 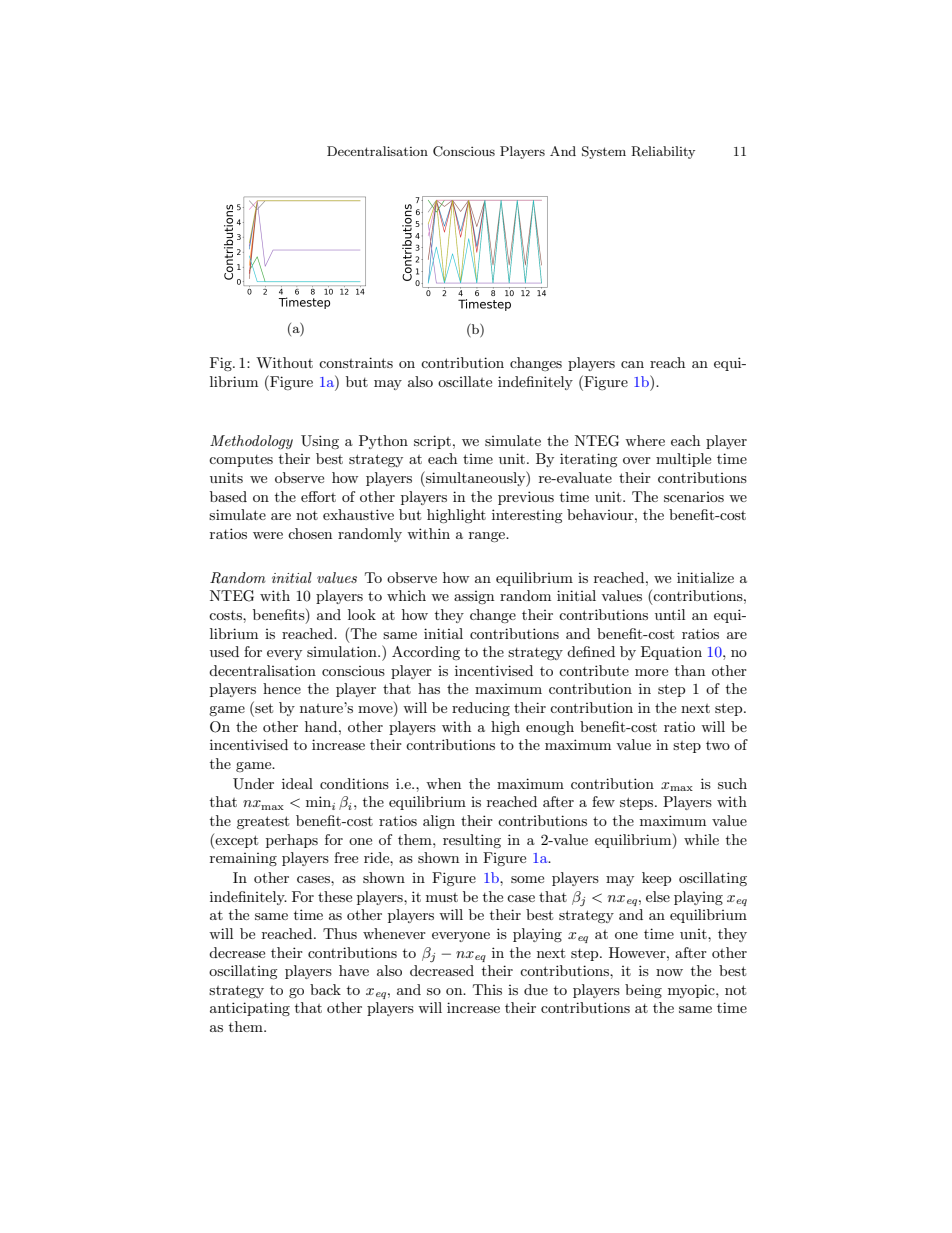 I want to click on back, so click(x=325, y=989).
